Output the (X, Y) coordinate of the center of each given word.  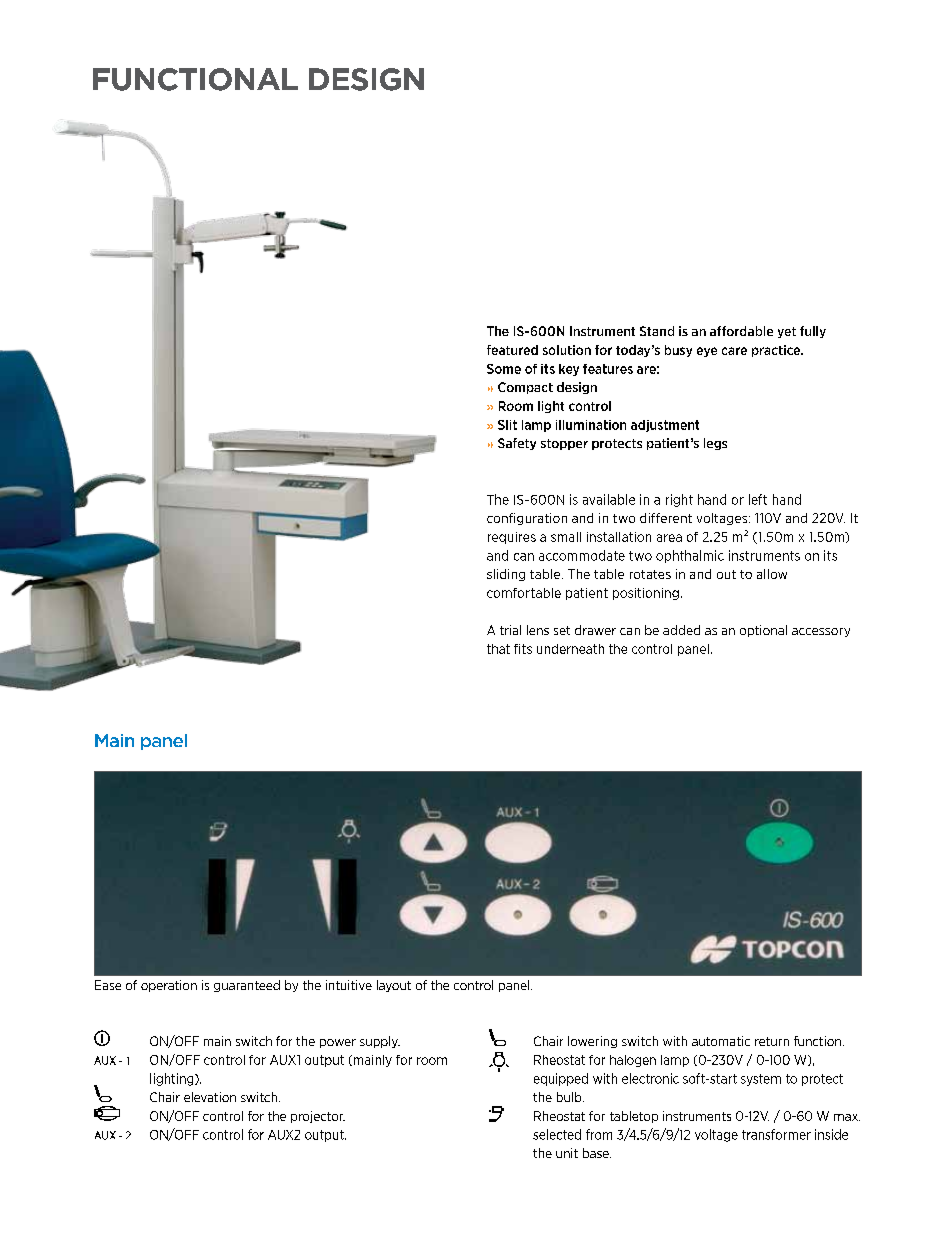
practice (777, 351)
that (498, 649)
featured (512, 350)
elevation (210, 1097)
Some (504, 369)
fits (523, 649)
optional (763, 631)
